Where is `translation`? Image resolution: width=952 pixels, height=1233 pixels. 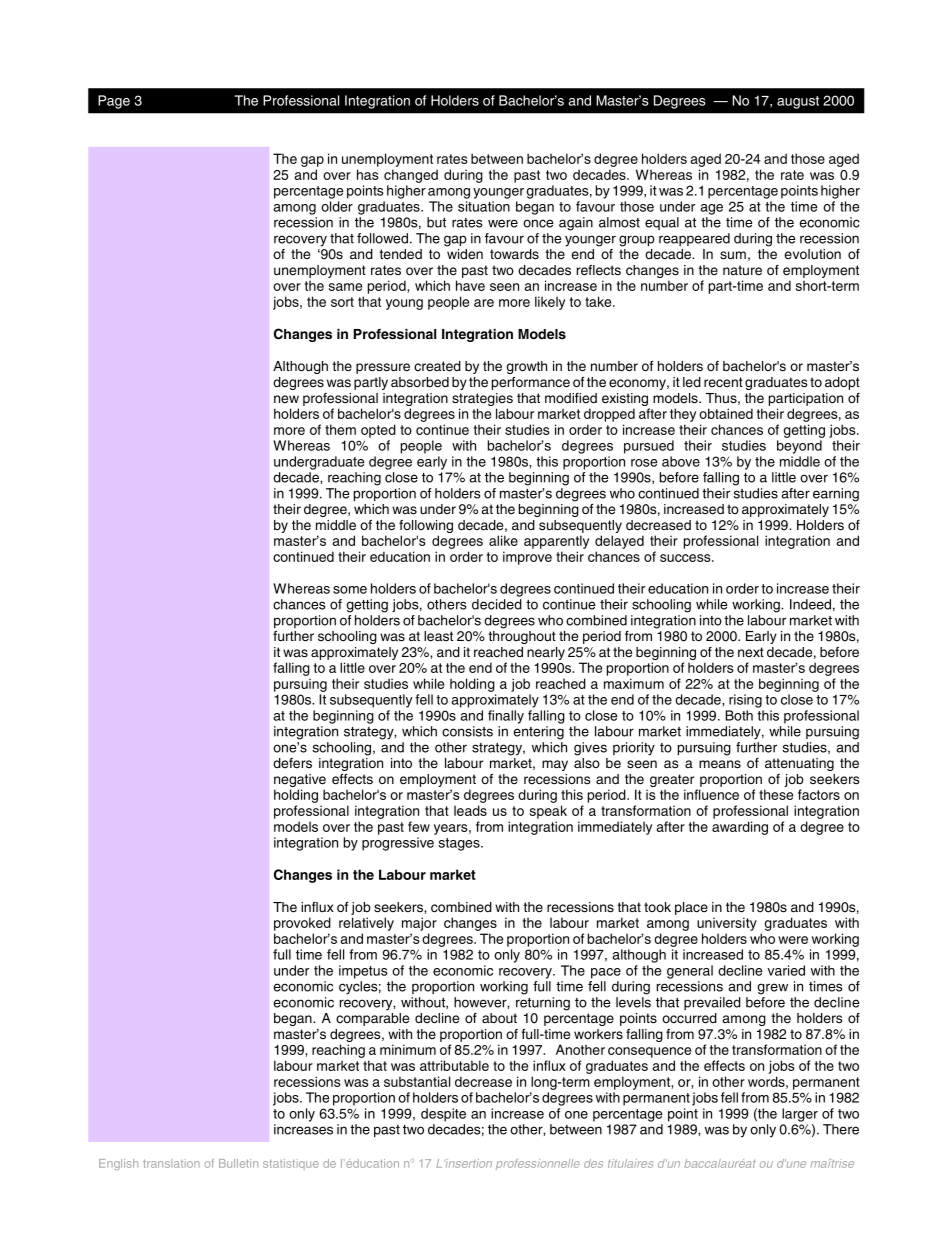 translation is located at coordinates (171, 1163).
